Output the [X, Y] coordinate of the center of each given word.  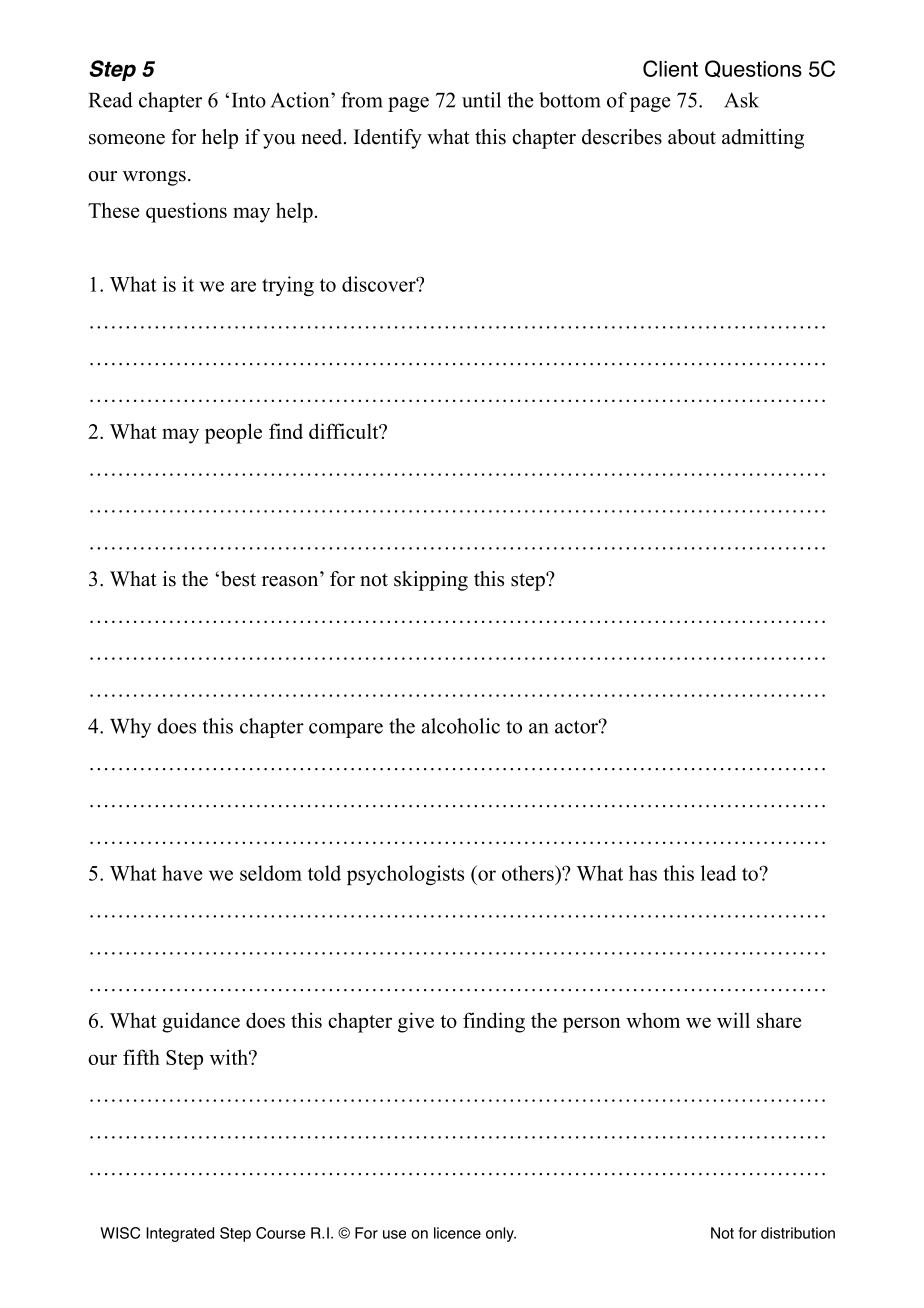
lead [718, 873]
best [238, 579]
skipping [431, 581]
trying [288, 286]
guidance [201, 1022]
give [416, 1022]
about [692, 137]
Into [249, 100]
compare [346, 730]
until [481, 100]
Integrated [180, 1234]
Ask [741, 100]
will [733, 1020]
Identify [388, 139]
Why [131, 728]
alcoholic [461, 726]
